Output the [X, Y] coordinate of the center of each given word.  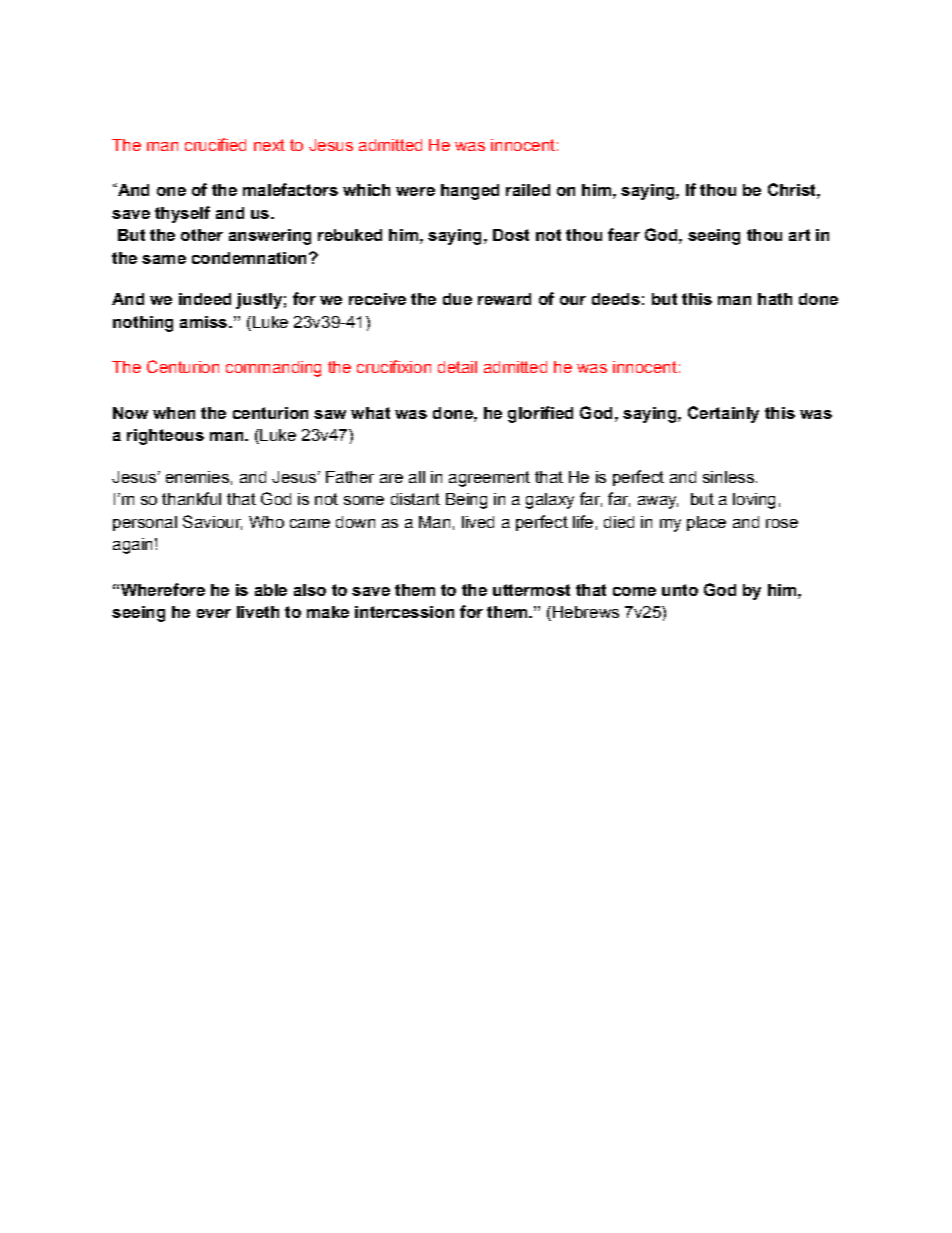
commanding [273, 369]
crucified [215, 144]
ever [214, 613]
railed [528, 190]
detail [457, 367]
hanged [470, 192]
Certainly [723, 414]
